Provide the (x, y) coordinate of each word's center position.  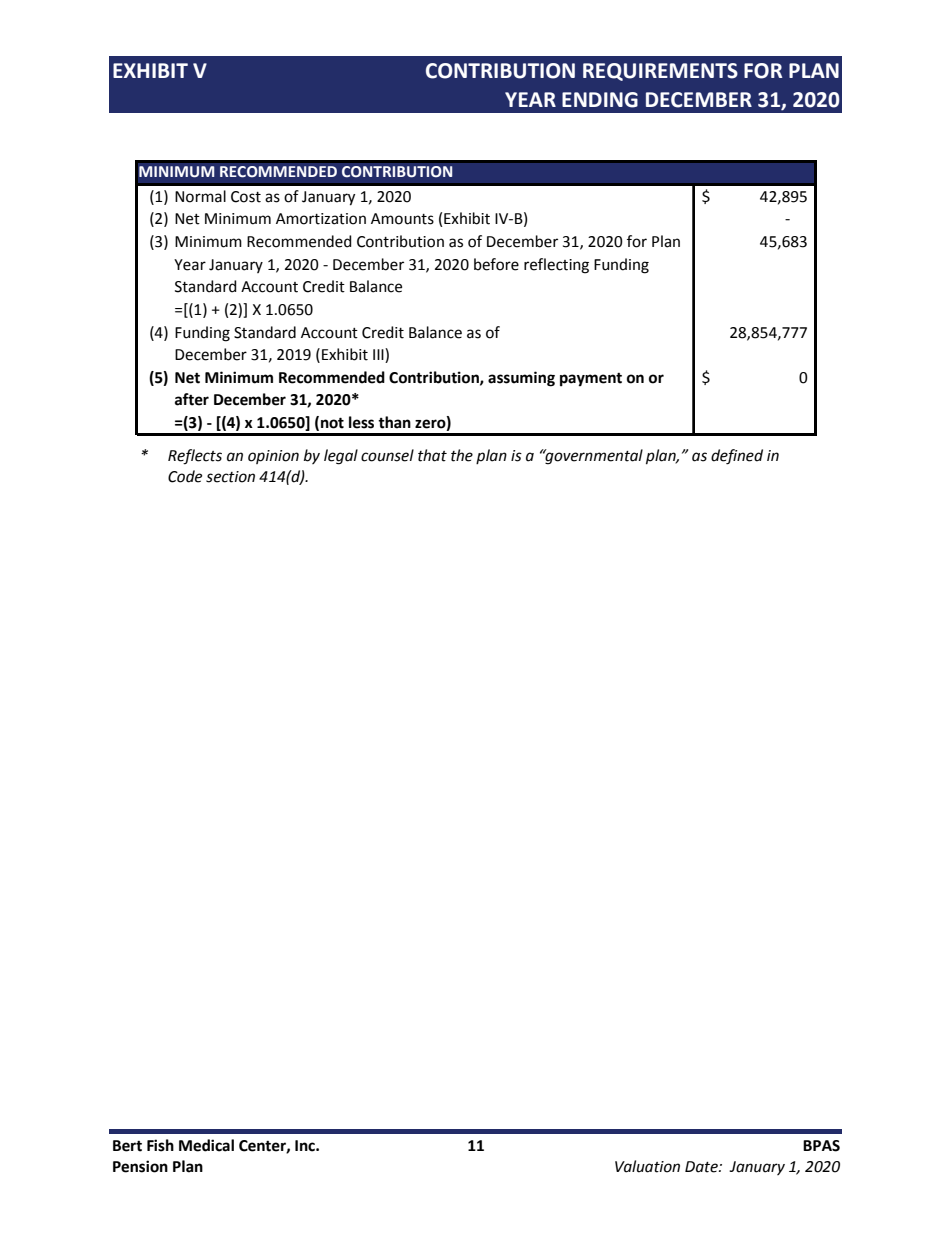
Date (702, 1167)
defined (737, 457)
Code (185, 476)
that (432, 455)
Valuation (647, 1166)
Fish (160, 1145)
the (462, 455)
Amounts (402, 219)
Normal (200, 196)
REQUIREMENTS (660, 72)
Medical (206, 1145)
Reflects (195, 457)
